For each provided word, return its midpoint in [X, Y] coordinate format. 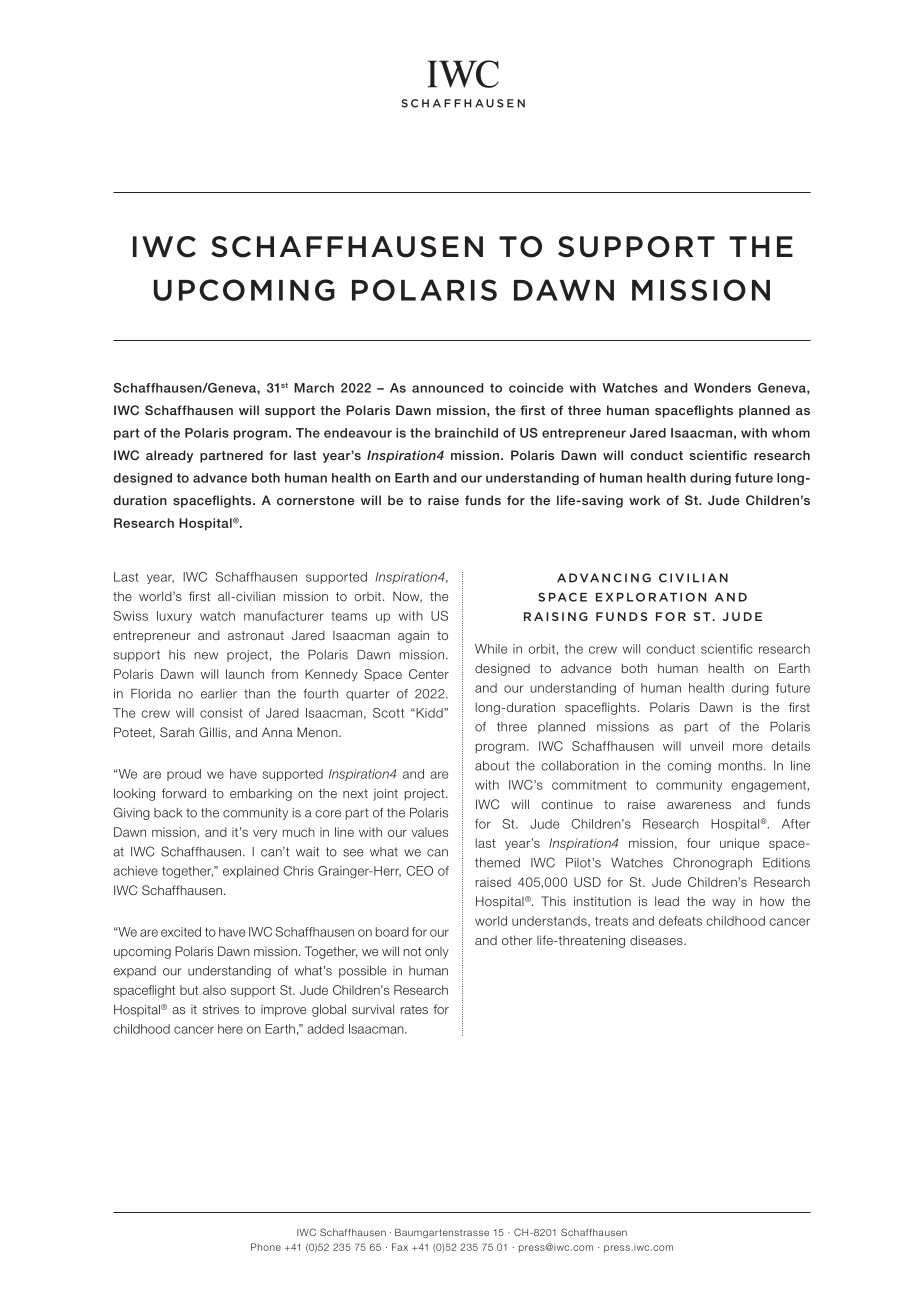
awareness [699, 805]
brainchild [466, 433]
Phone [266, 1247]
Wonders [722, 388]
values [429, 832]
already [169, 456]
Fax [400, 1247]
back [168, 813]
